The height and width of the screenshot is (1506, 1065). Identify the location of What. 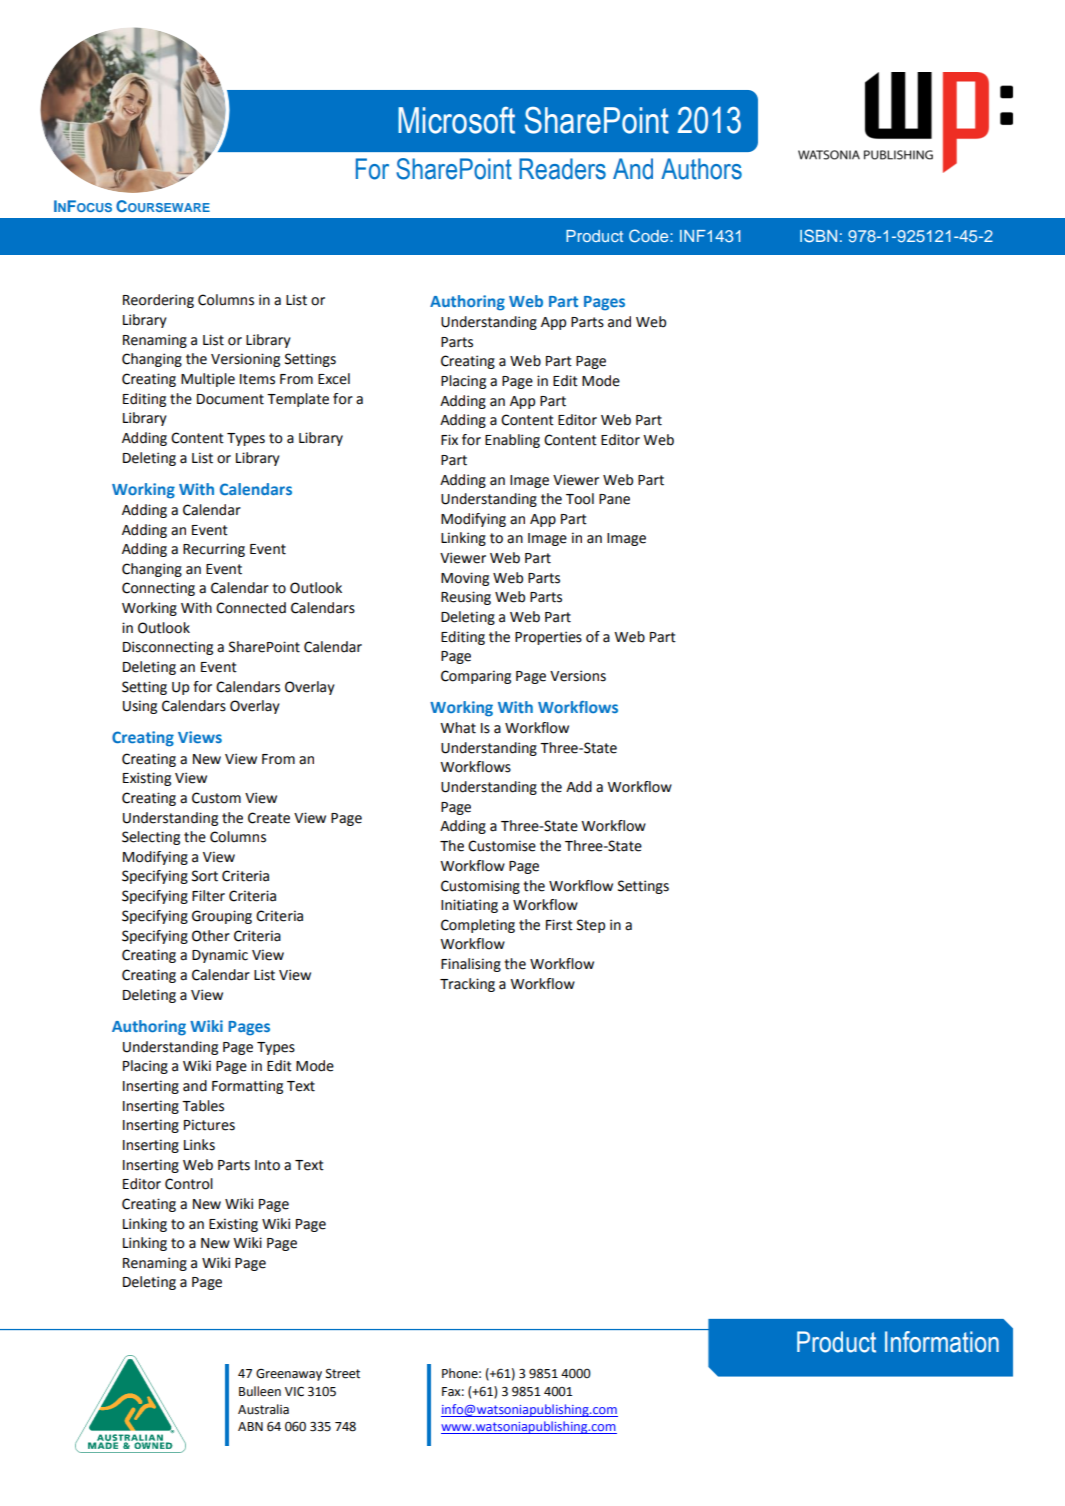
(458, 728).
